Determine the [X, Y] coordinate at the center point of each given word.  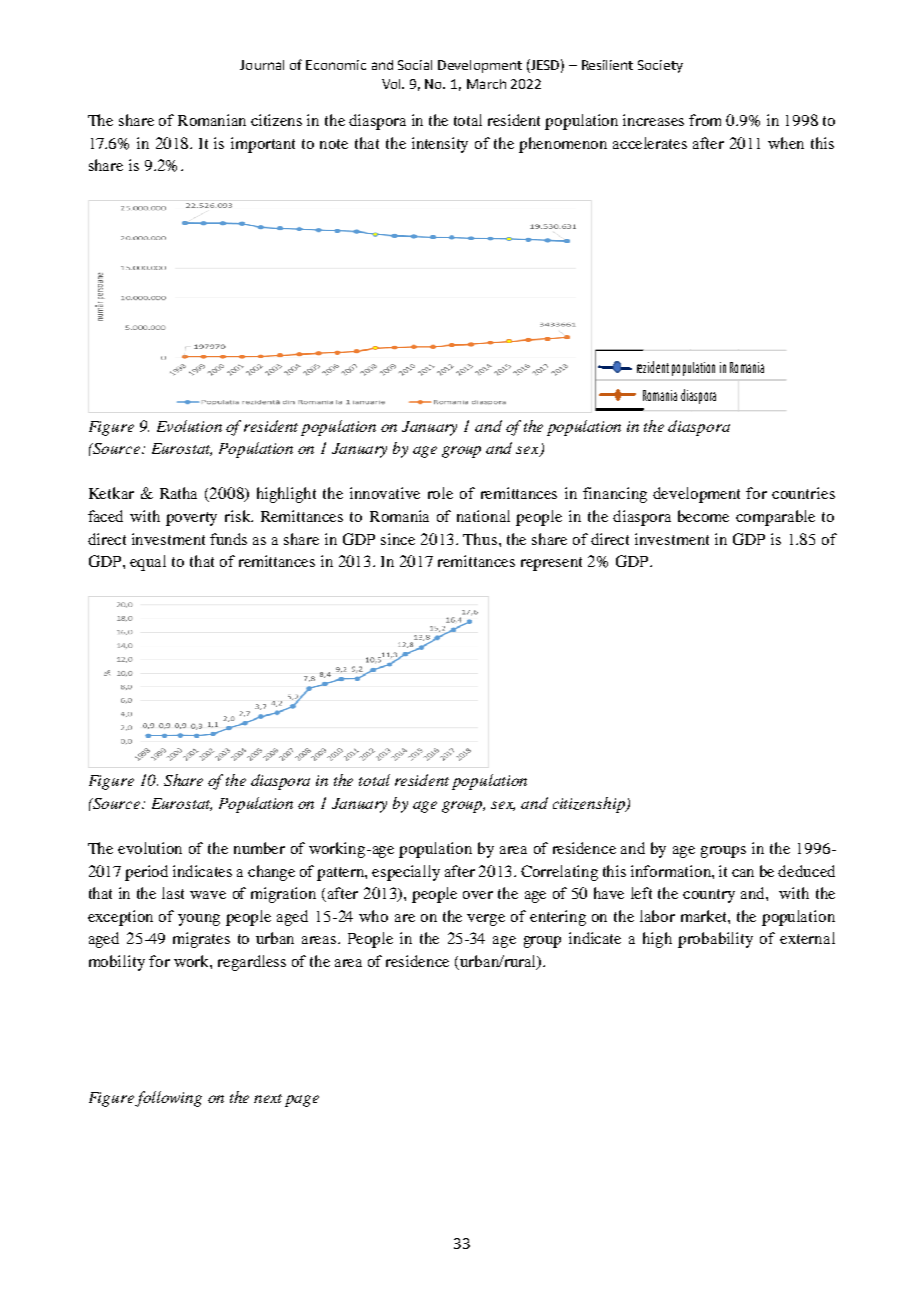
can [743, 873]
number [259, 848]
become [703, 516]
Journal [262, 65]
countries [803, 493]
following [168, 1099]
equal [148, 563]
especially [406, 873]
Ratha [178, 493]
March [486, 84]
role [440, 493]
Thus [481, 539]
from [705, 120]
